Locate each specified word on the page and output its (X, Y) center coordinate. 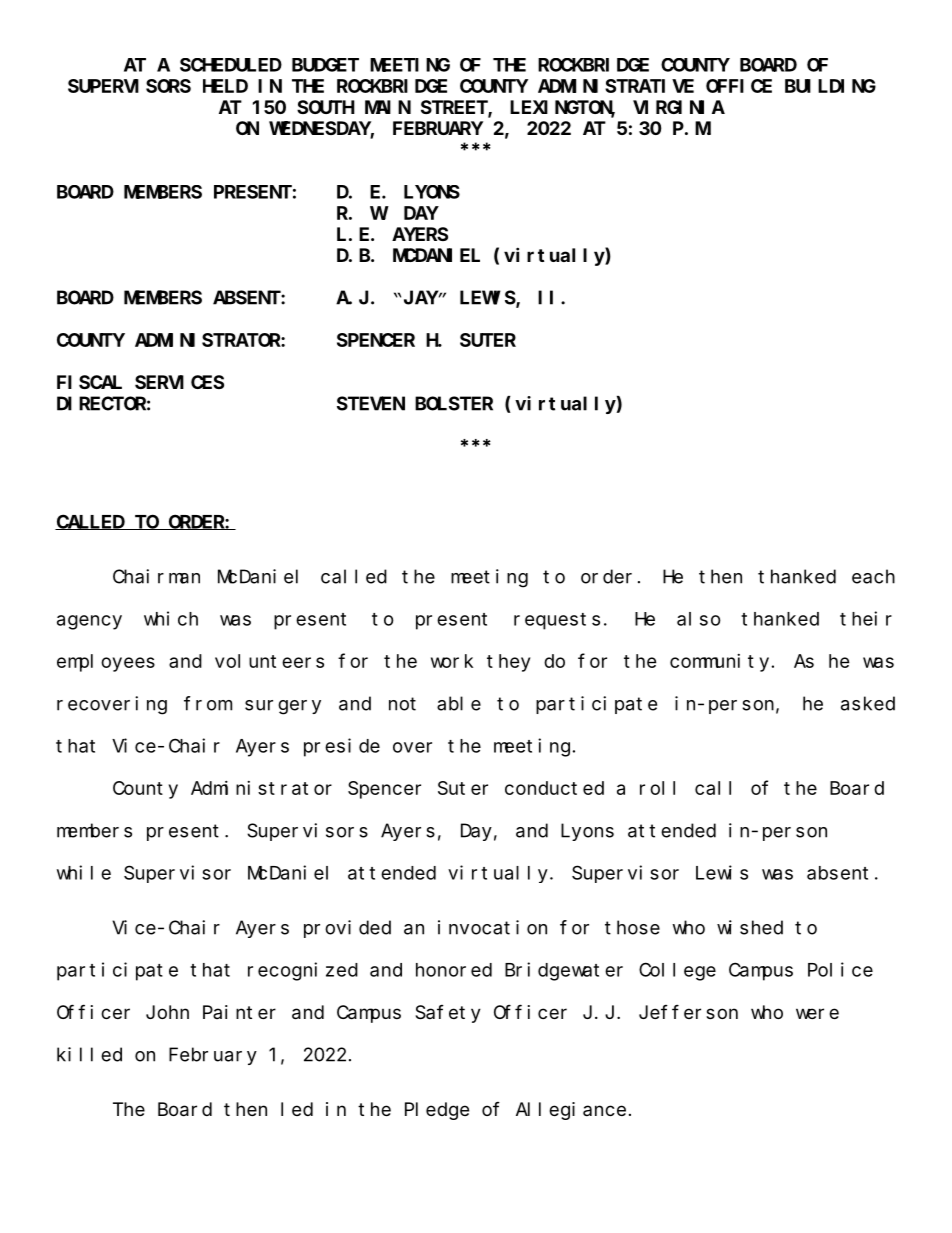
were (817, 1013)
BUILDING (830, 86)
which (171, 618)
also (699, 619)
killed (89, 1054)
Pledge (437, 1111)
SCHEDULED (231, 65)
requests (557, 621)
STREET (455, 108)
